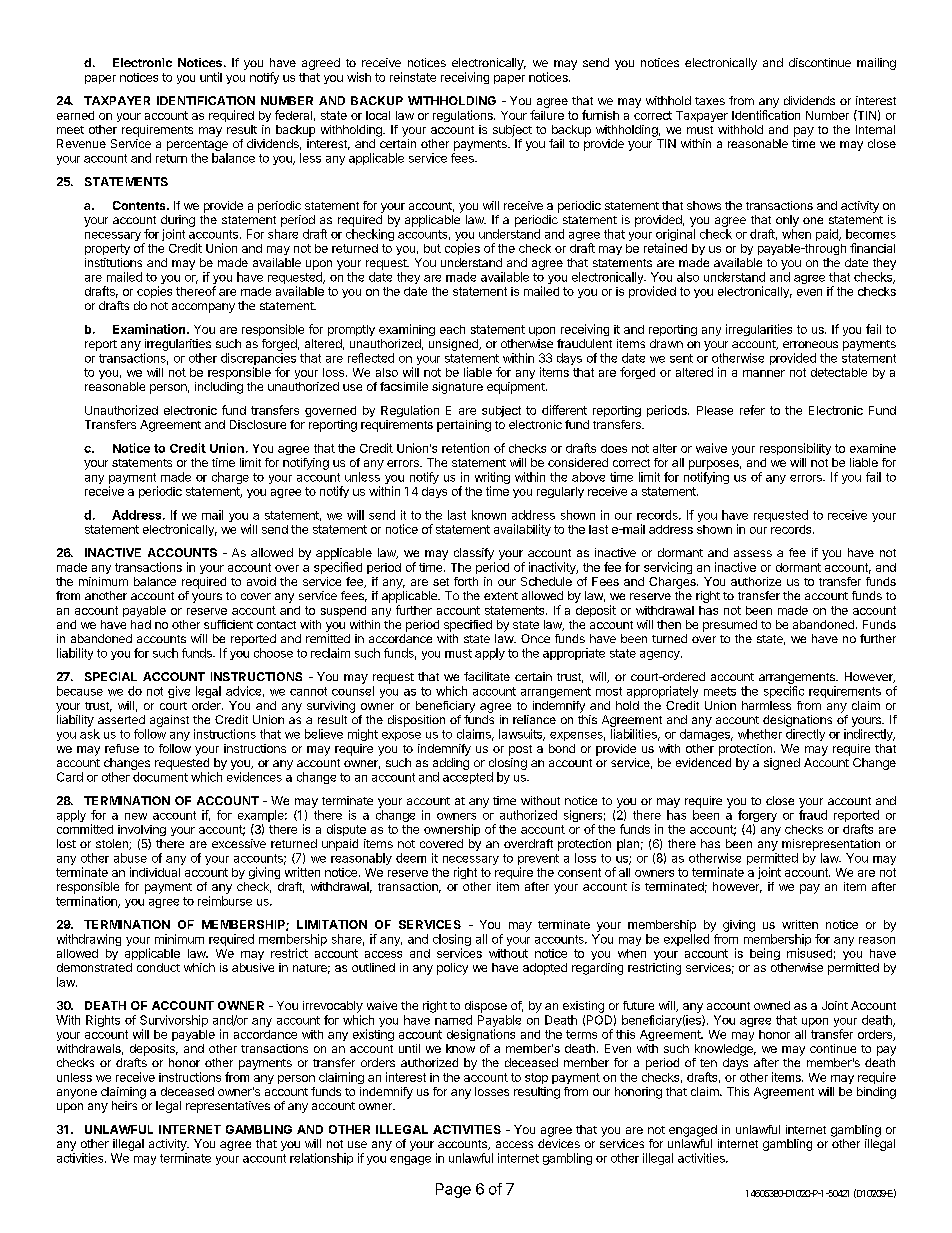 The height and width of the screenshot is (1233, 952). What do you see at coordinates (760, 734) in the screenshot?
I see `whether` at bounding box center [760, 734].
